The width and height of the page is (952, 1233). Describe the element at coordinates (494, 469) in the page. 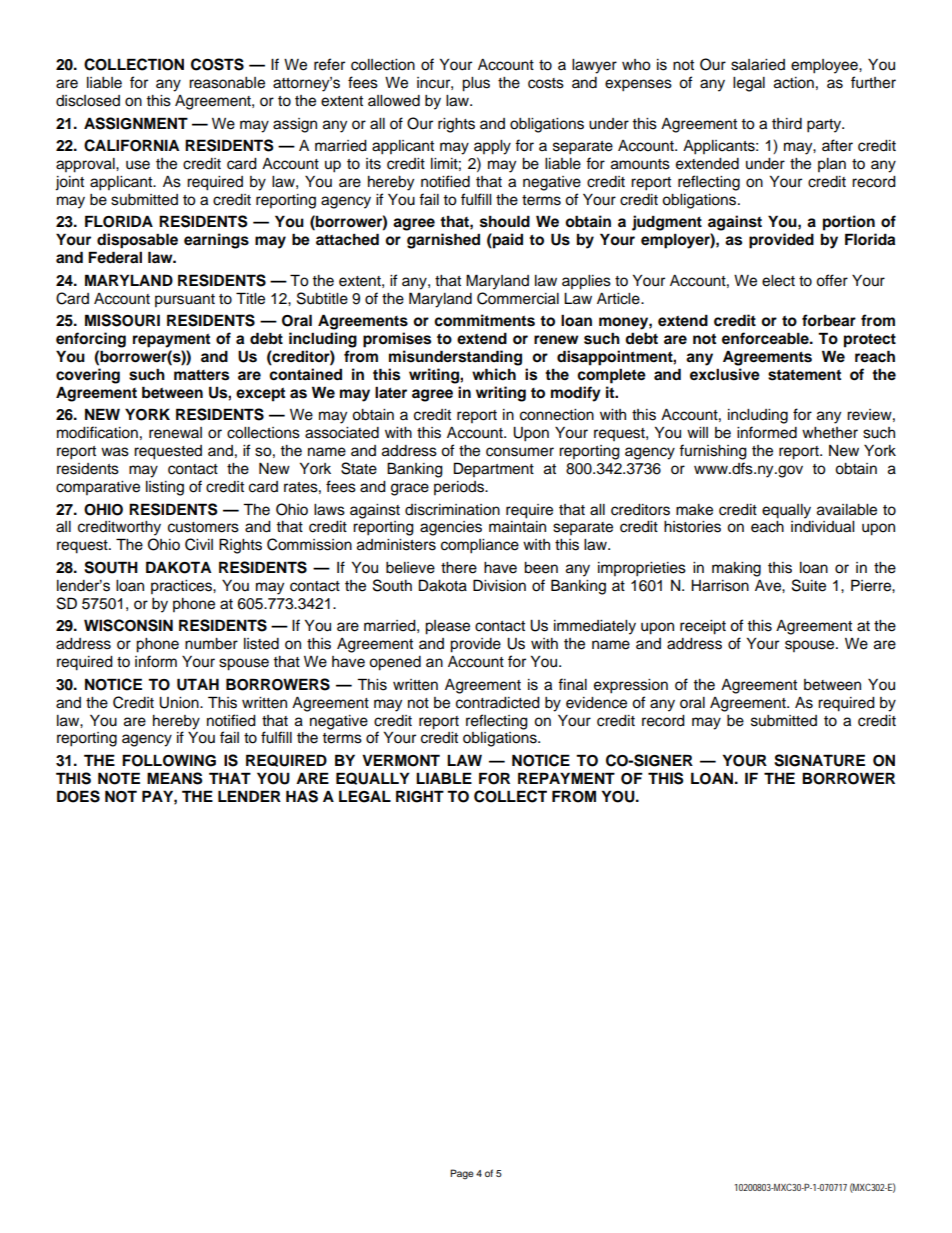

I see `Department` at that location.
